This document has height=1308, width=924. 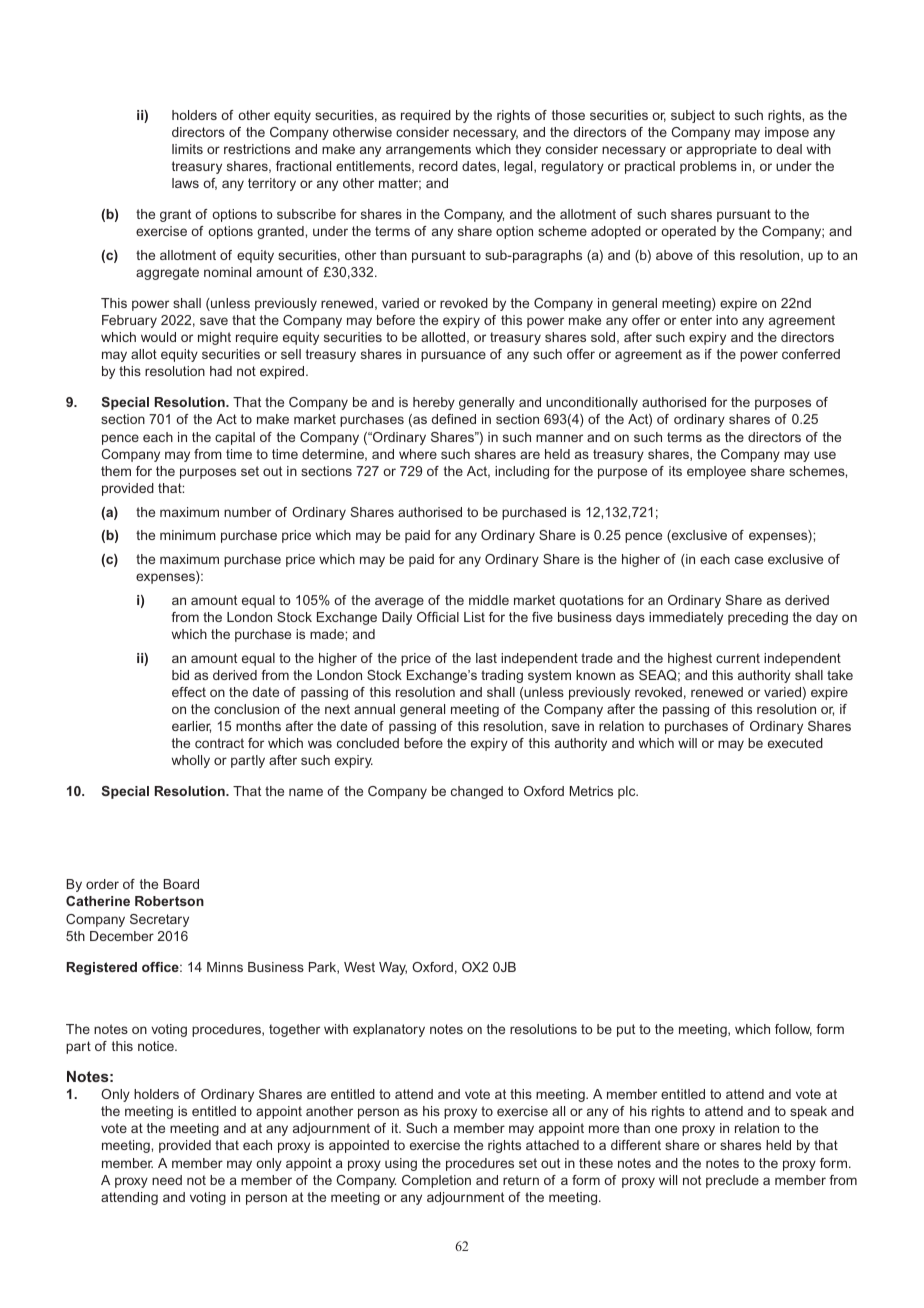 I want to click on appropriate, so click(x=721, y=150).
